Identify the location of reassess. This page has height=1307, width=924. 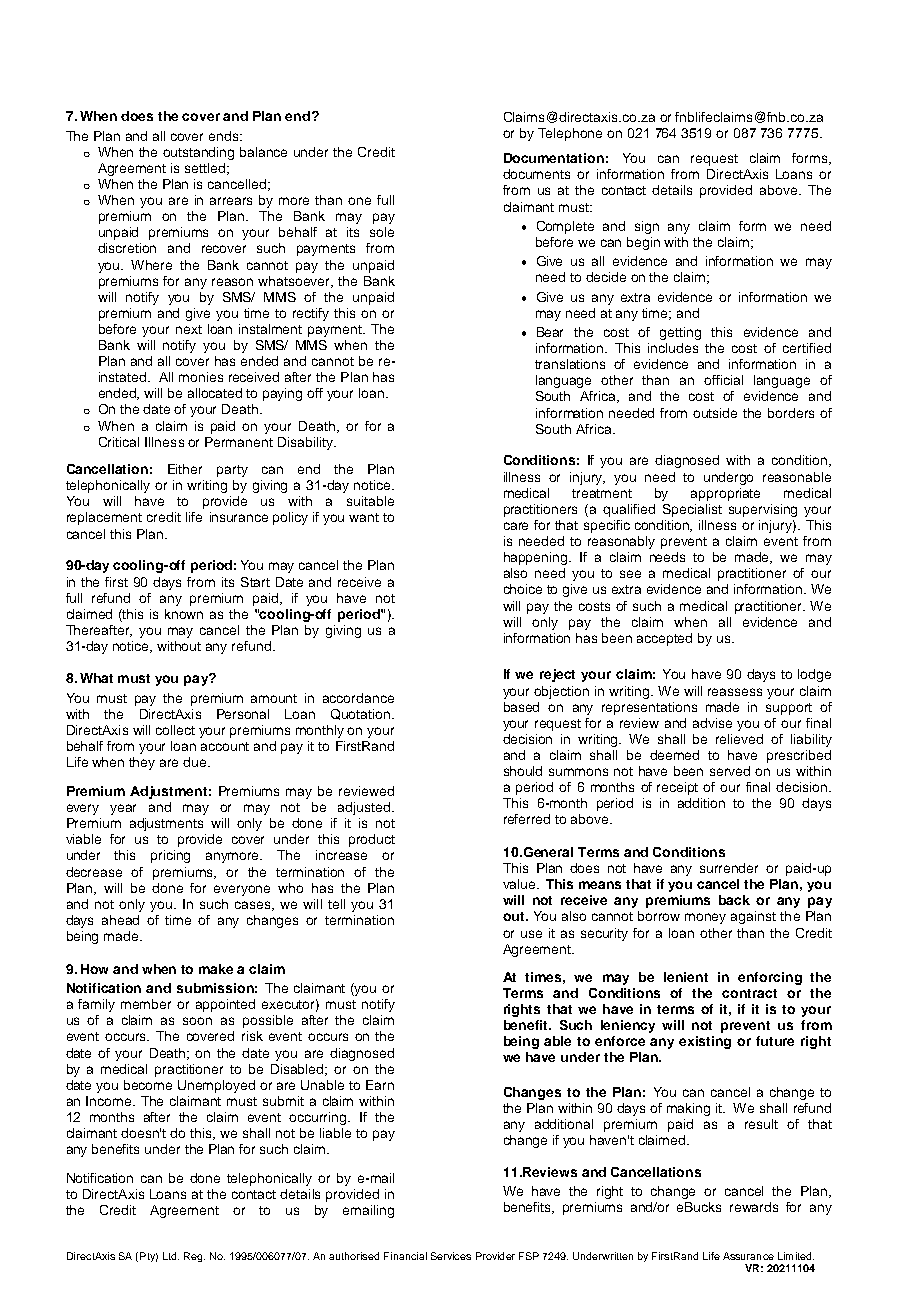
(735, 692).
